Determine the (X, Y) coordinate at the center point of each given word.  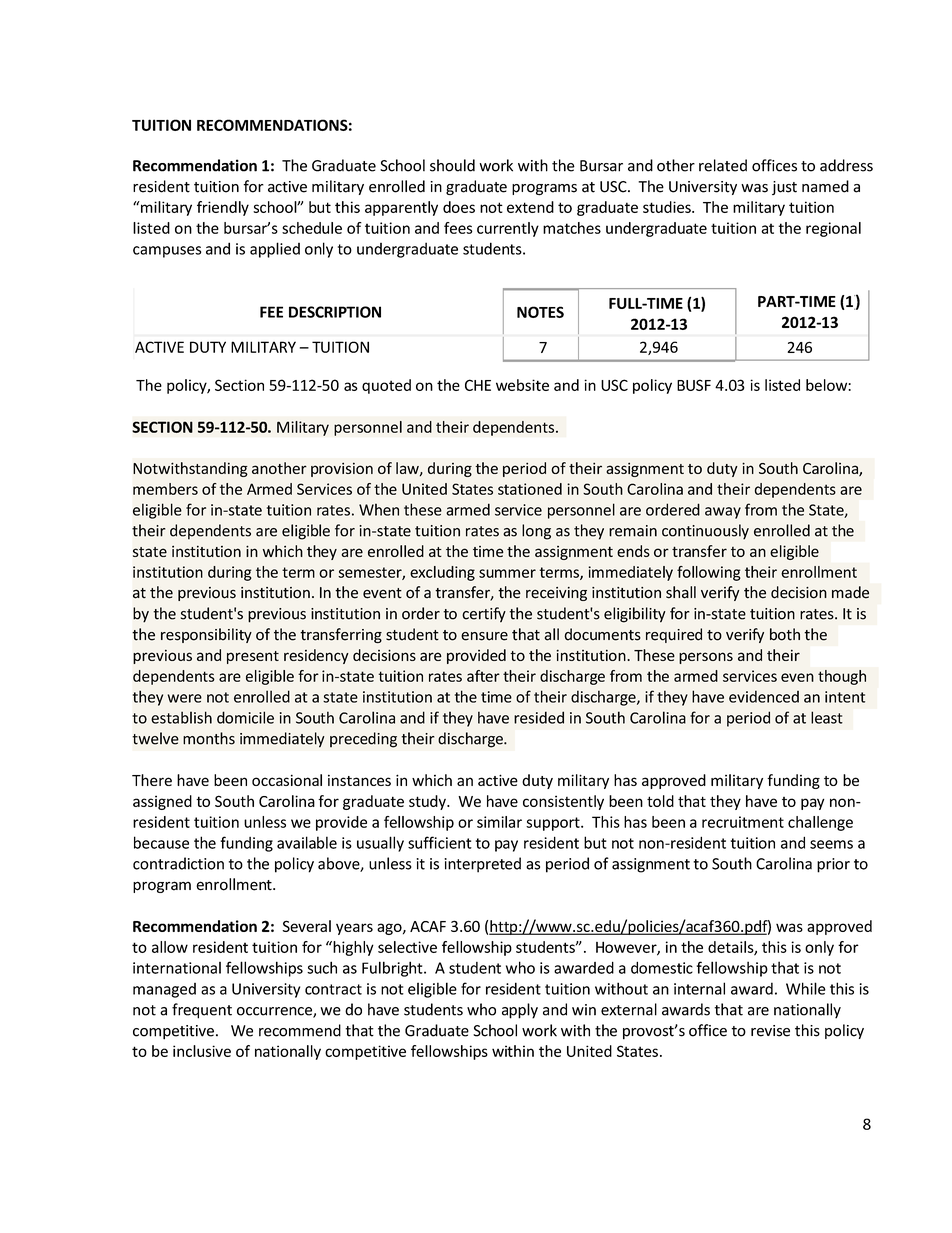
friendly (223, 208)
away (723, 513)
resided (539, 717)
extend (530, 207)
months (209, 738)
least (827, 717)
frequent (202, 1011)
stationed (530, 489)
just (784, 188)
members (165, 489)
